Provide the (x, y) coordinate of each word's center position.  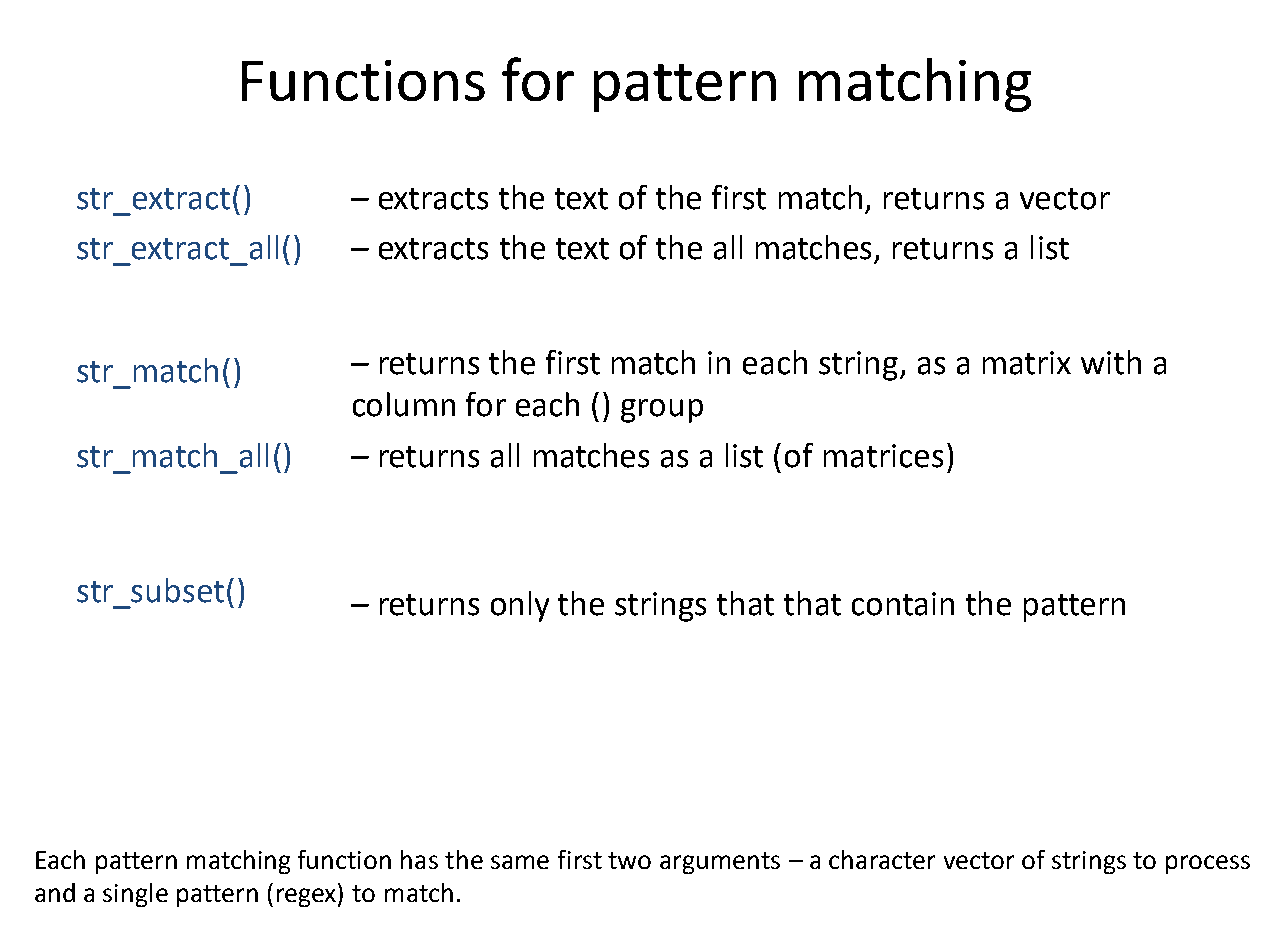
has (419, 859)
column (404, 404)
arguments (720, 863)
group (662, 411)
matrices (883, 456)
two (629, 860)
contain (903, 604)
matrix (1027, 363)
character (882, 859)
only (520, 606)
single (135, 895)
